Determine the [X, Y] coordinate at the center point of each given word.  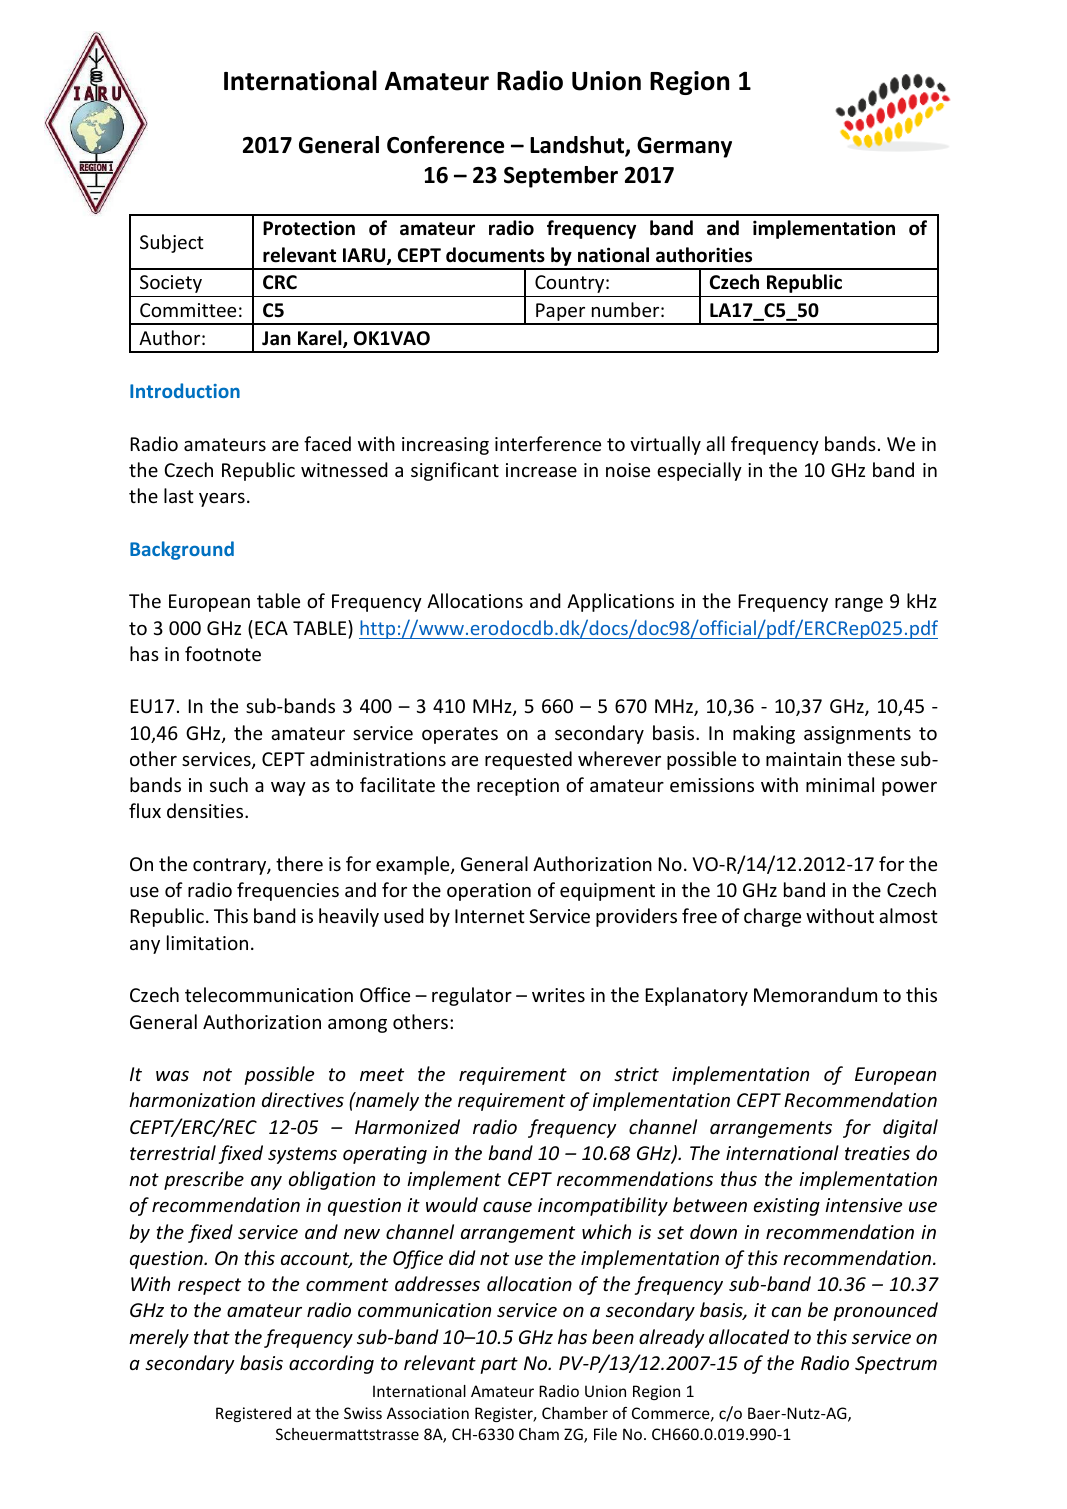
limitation [207, 942]
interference [548, 443]
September [561, 177]
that [212, 1336]
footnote [223, 653]
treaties [877, 1153]
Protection [309, 228]
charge [772, 917]
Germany [684, 147]
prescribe [204, 1180]
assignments [857, 735]
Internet [490, 916]
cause [507, 1207]
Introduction [185, 390]
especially [699, 471]
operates [460, 735]
